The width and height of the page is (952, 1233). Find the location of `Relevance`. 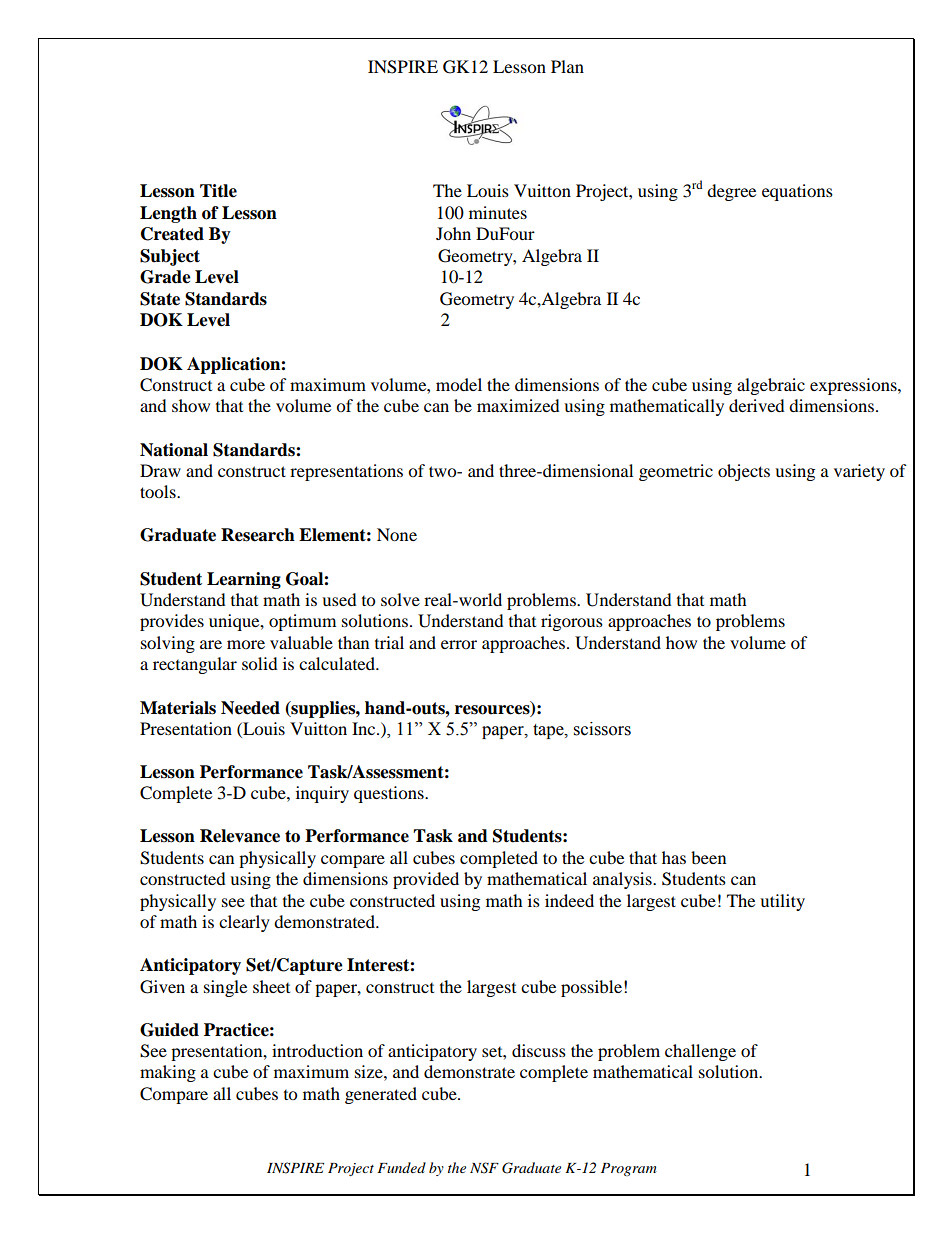

Relevance is located at coordinates (240, 836).
